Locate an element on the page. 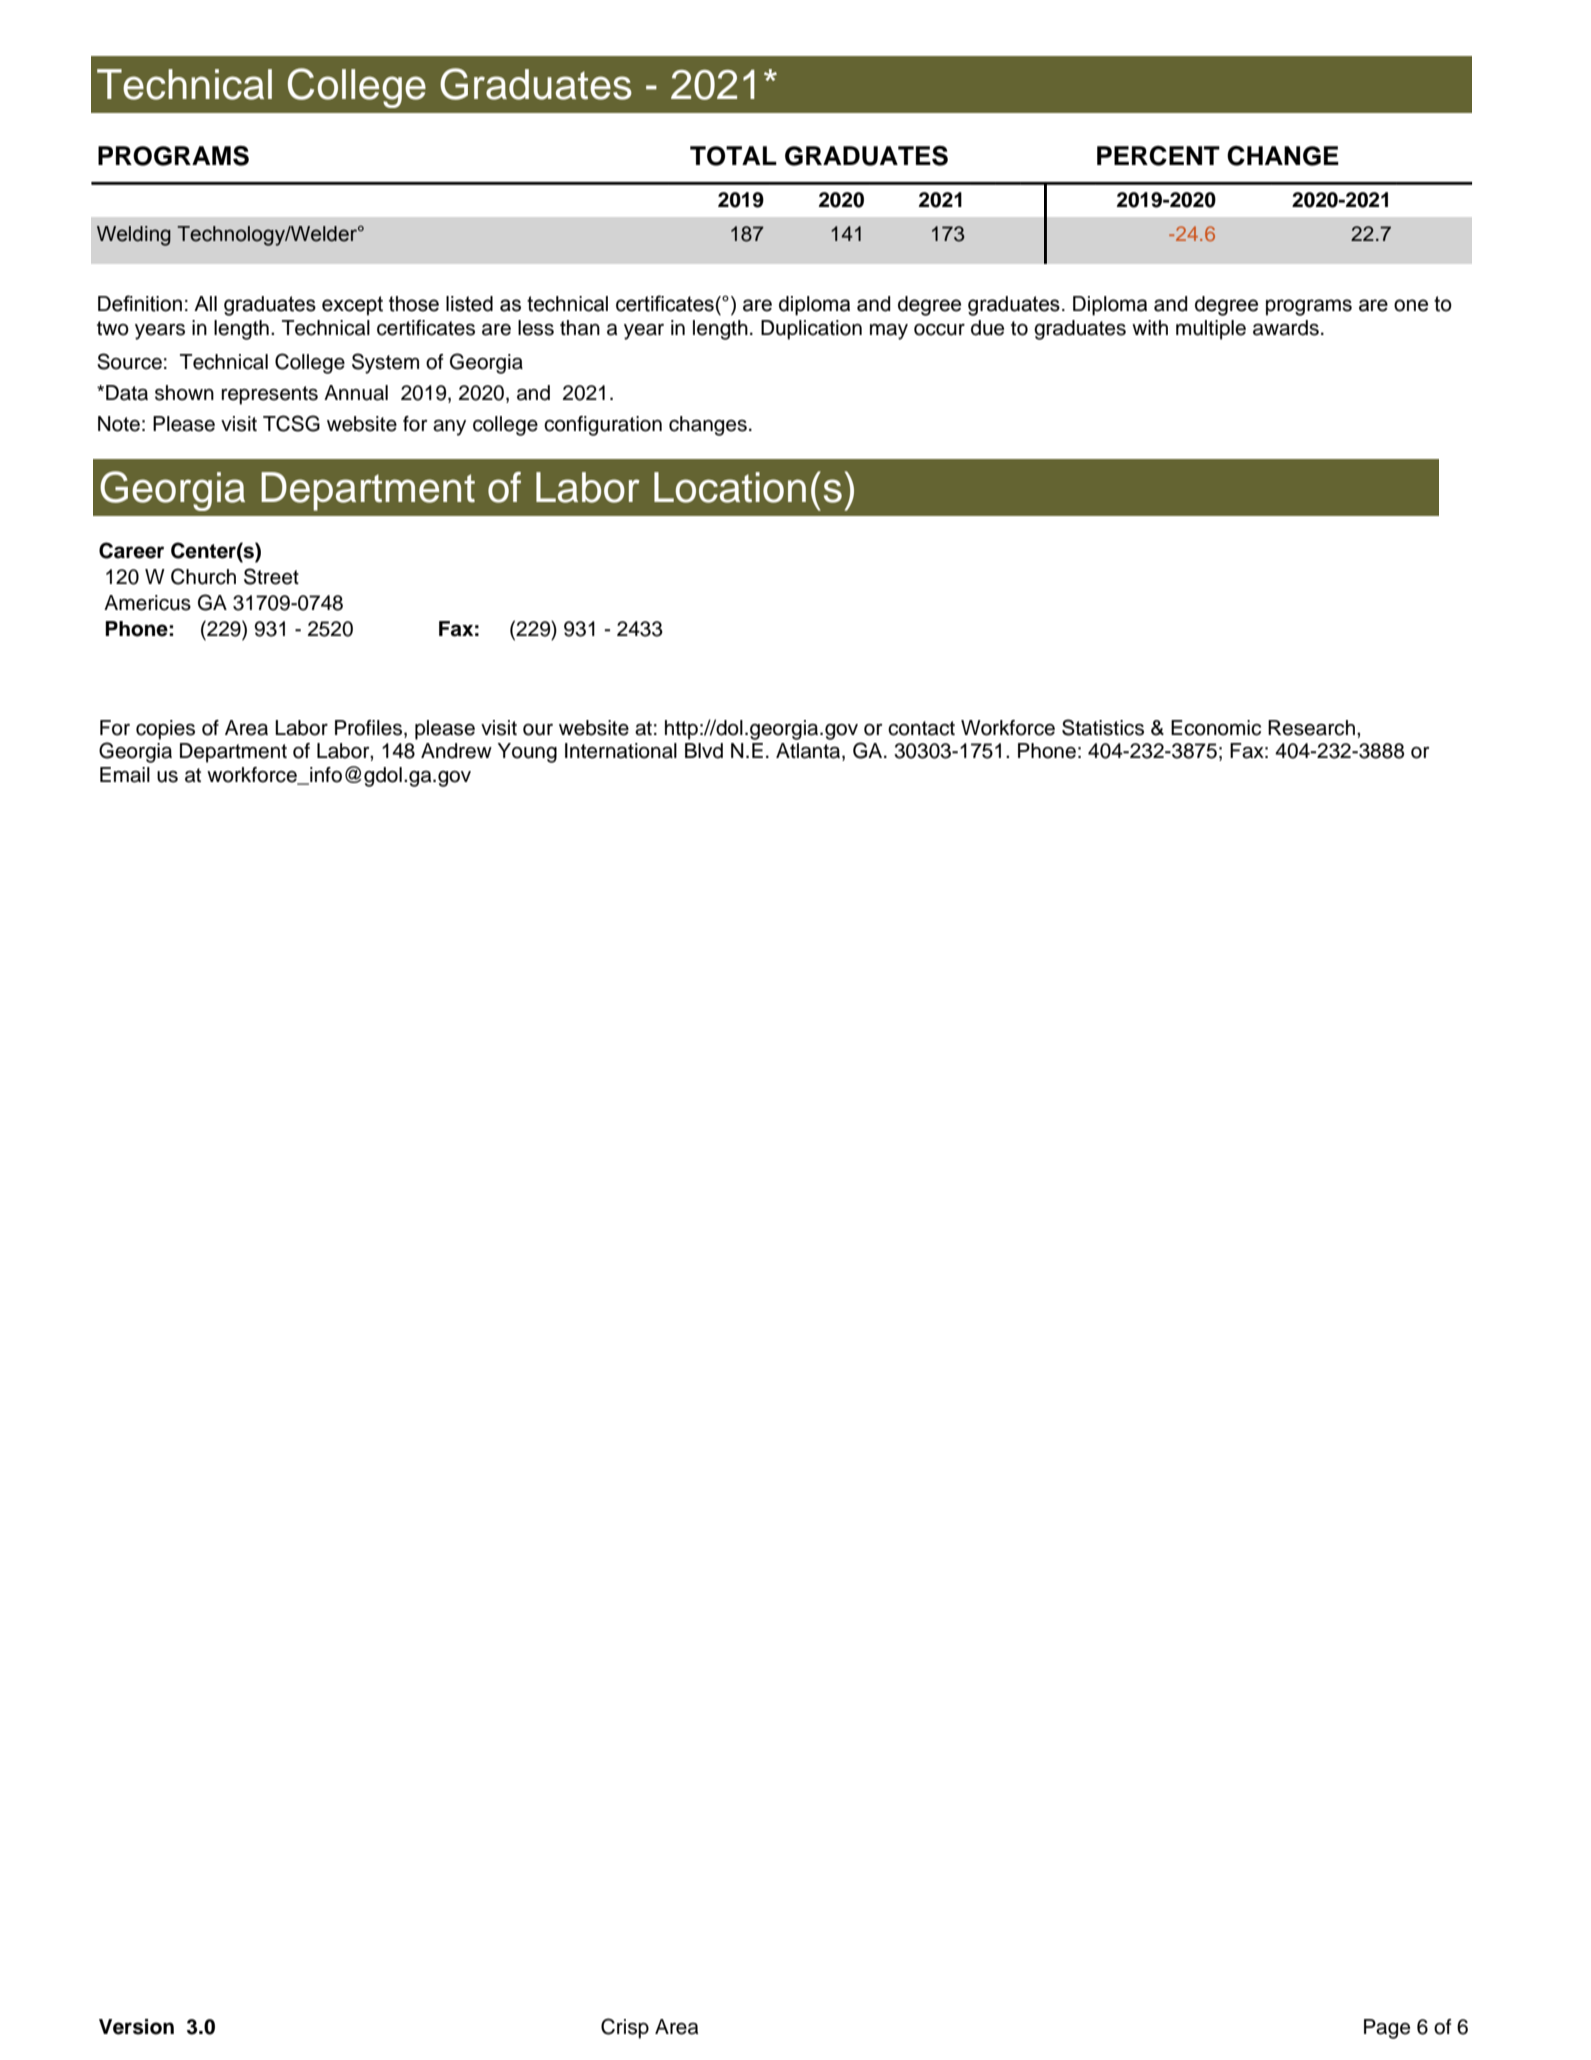 The width and height of the page is (1591, 2060). Economic is located at coordinates (1216, 728).
